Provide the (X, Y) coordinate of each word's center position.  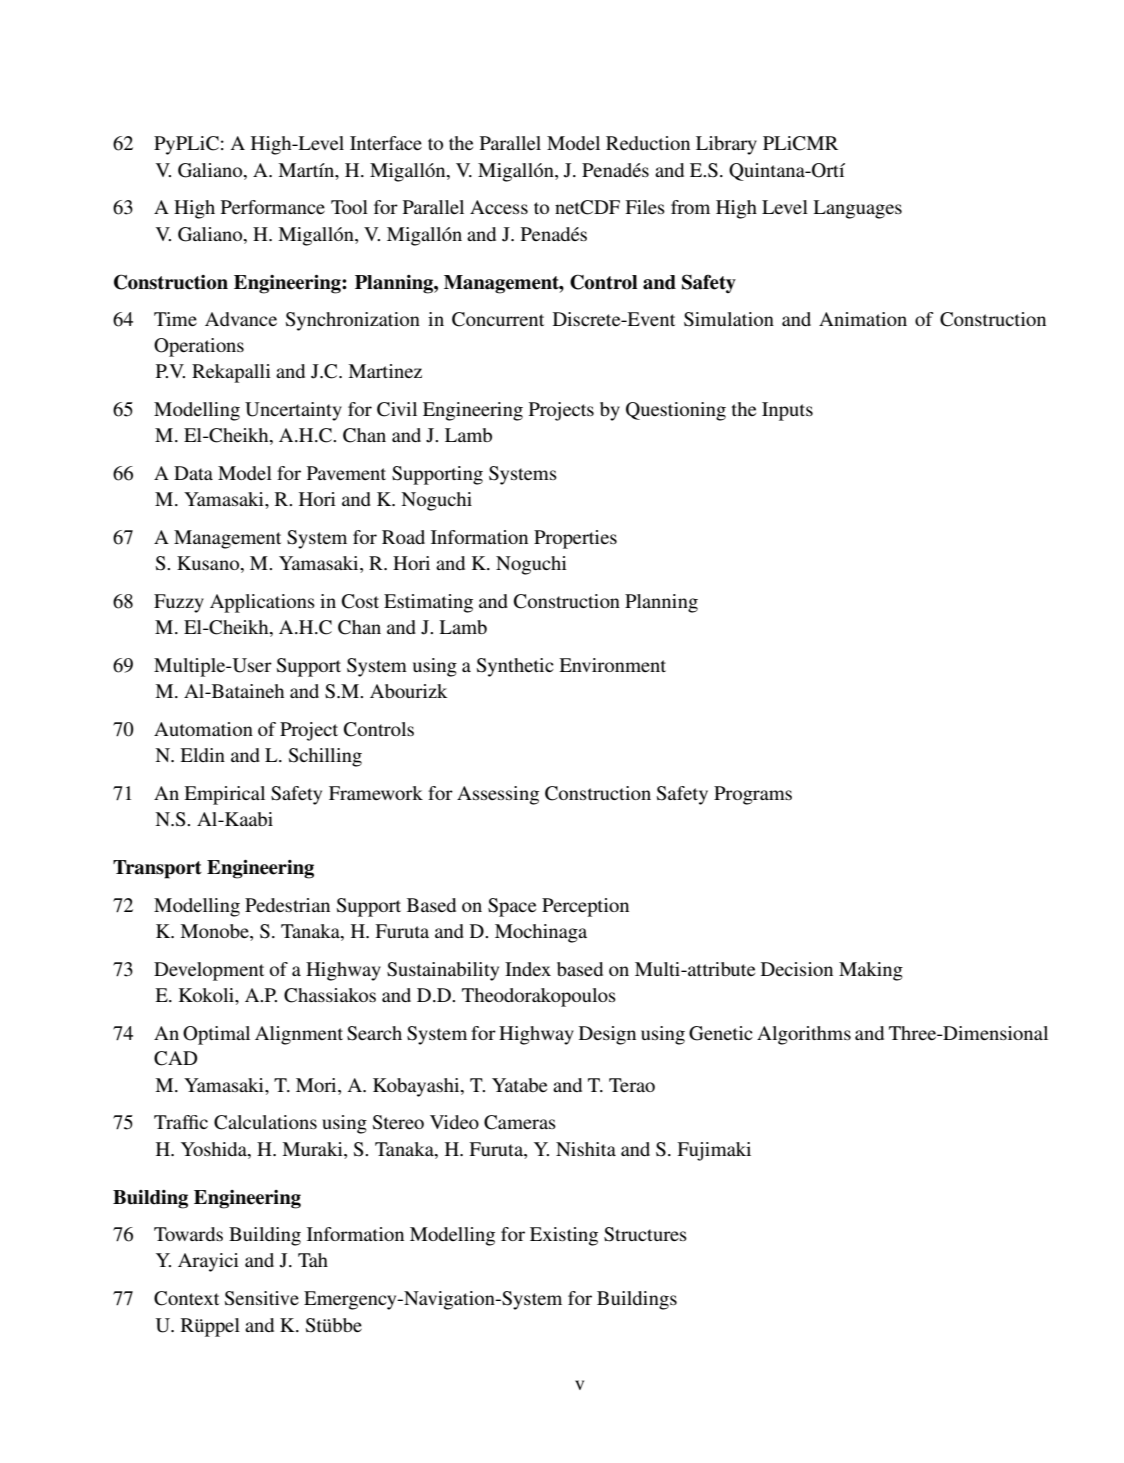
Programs (753, 795)
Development (209, 971)
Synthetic (515, 667)
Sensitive (262, 1298)
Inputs (787, 411)
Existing (564, 1236)
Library (726, 145)
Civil (397, 409)
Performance (273, 207)
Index (528, 969)
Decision (797, 969)
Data (193, 473)
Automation (203, 729)
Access (499, 207)
